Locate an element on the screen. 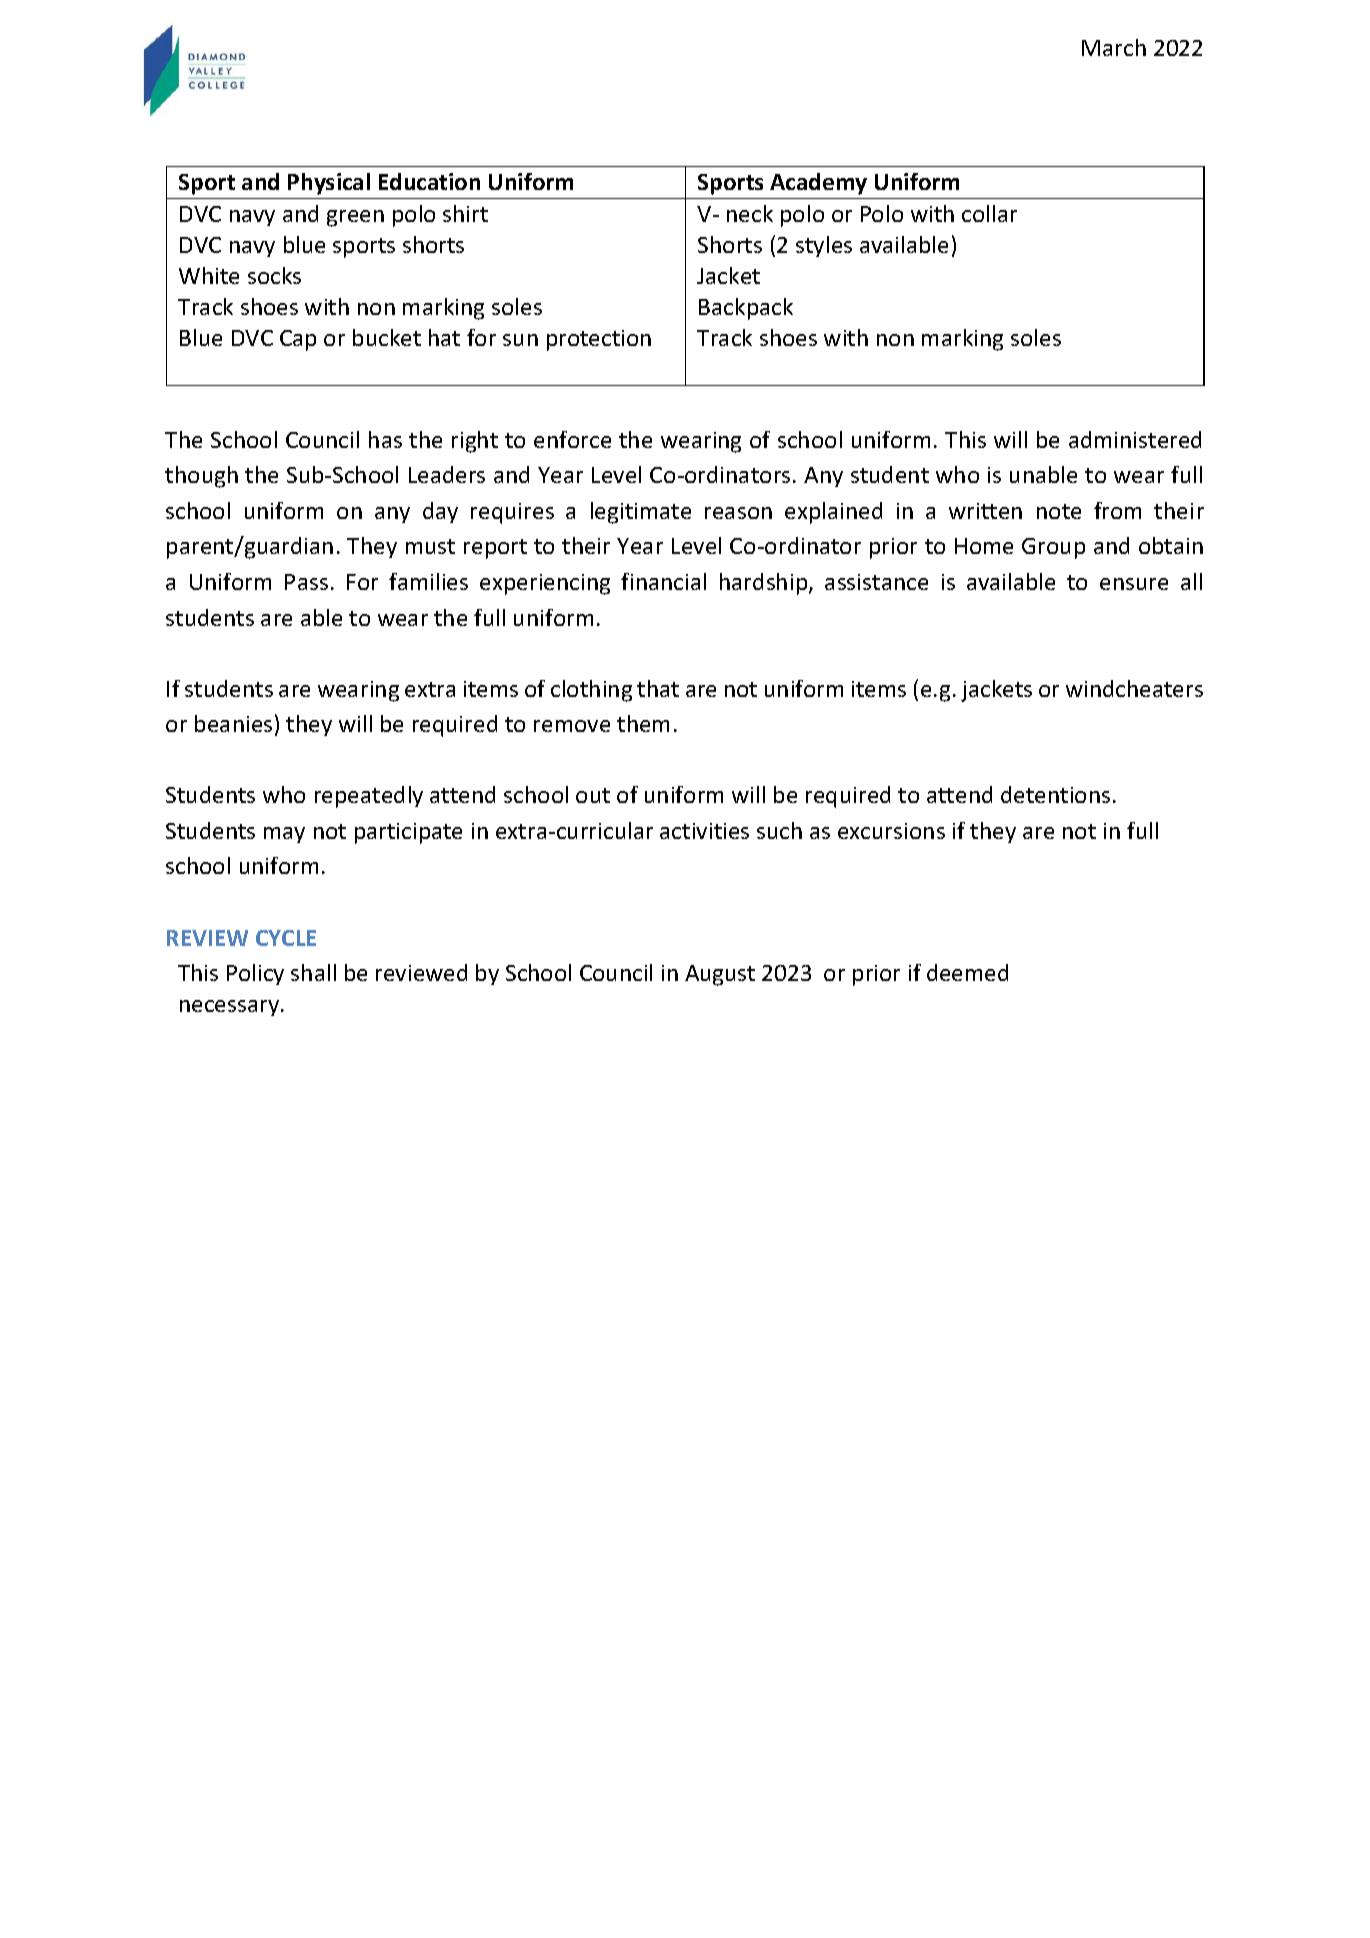 The height and width of the screenshot is (1938, 1370). ensure is located at coordinates (1134, 584).
